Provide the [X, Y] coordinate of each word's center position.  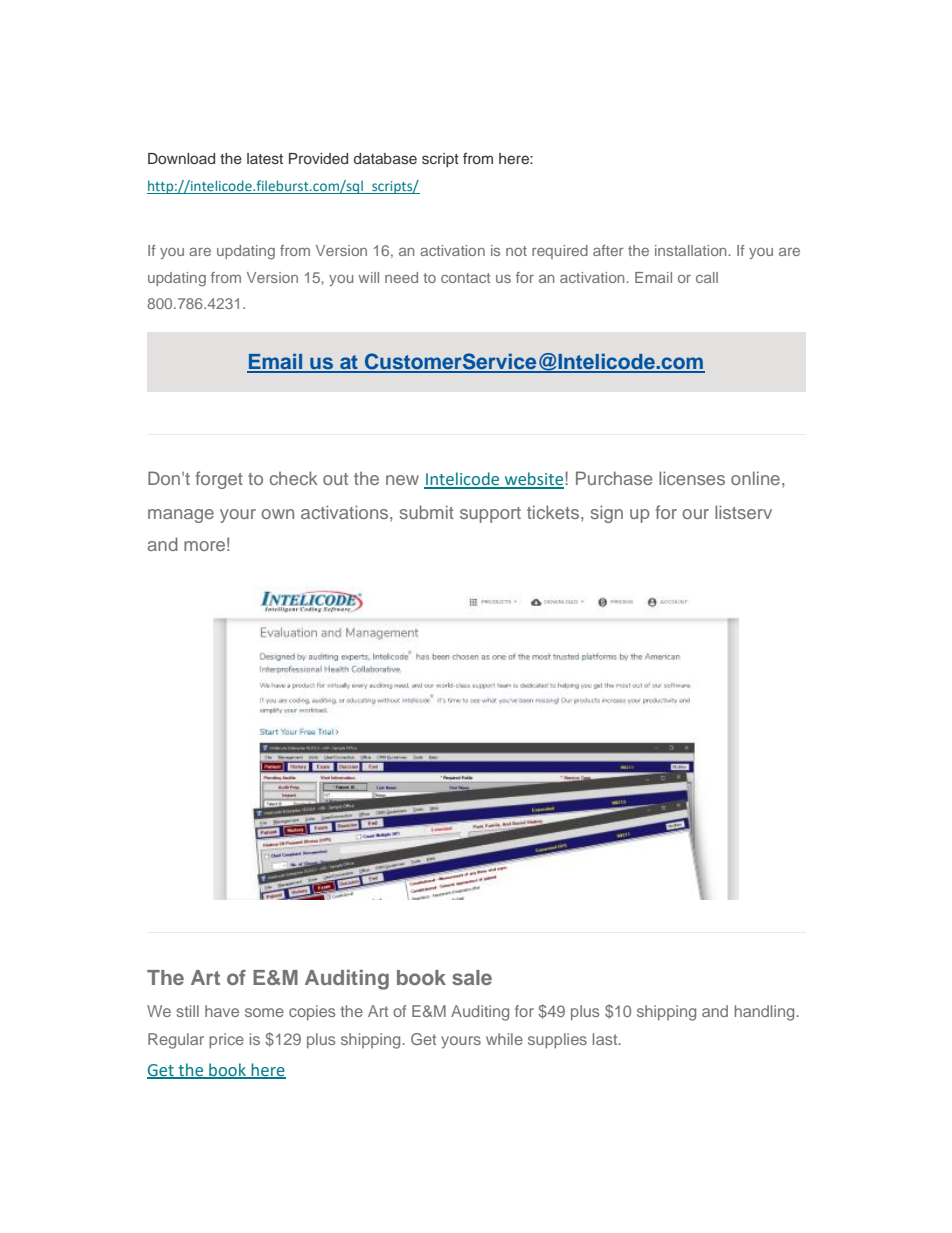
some [264, 1012]
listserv [743, 512]
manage [181, 516]
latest [265, 158]
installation [692, 250]
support [490, 515]
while [504, 1039]
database [385, 158]
